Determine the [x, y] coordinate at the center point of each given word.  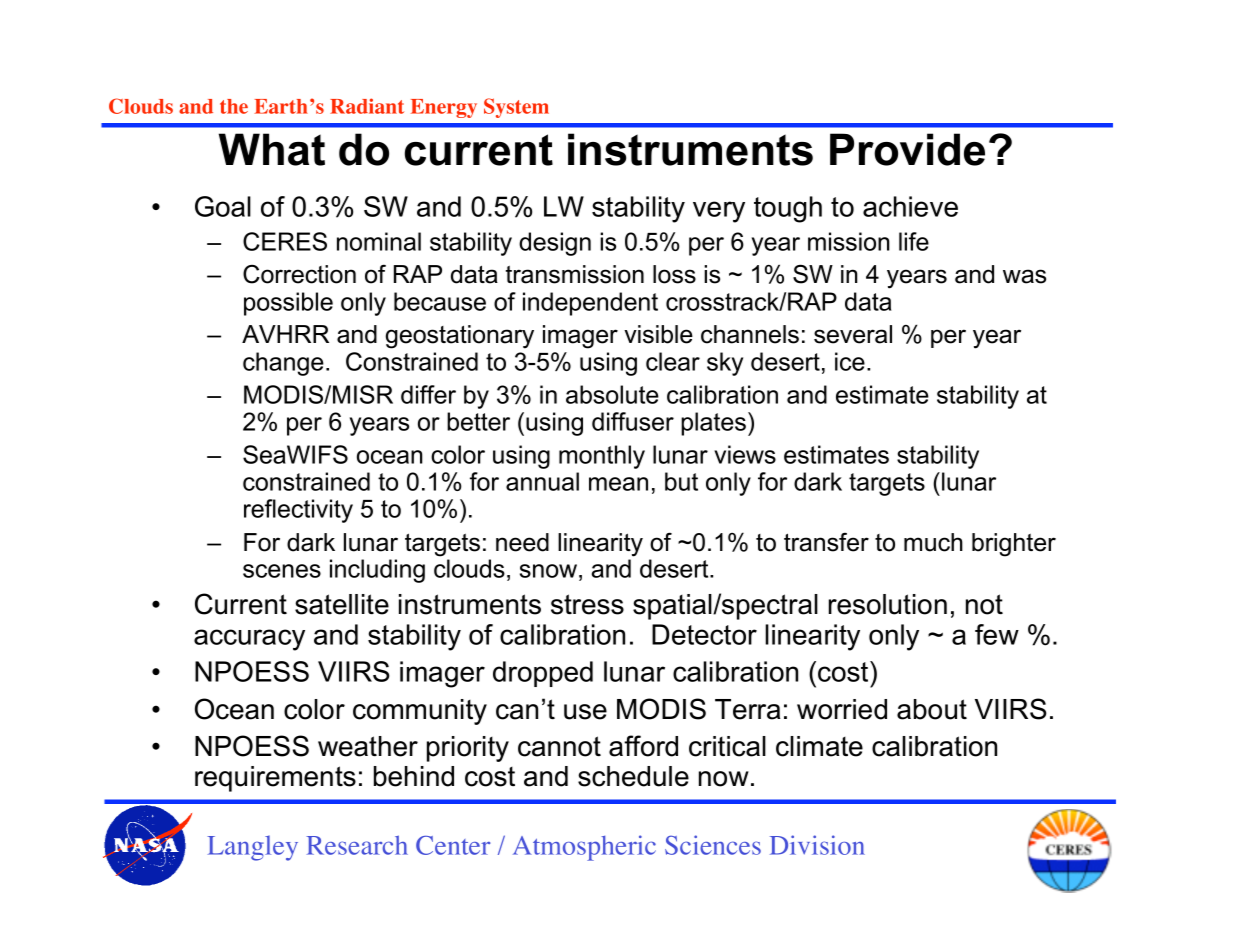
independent [590, 304]
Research [357, 845]
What [272, 149]
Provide [907, 149]
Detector [704, 634]
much [933, 542]
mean [618, 484]
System [516, 108]
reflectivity [298, 511]
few [997, 634]
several [853, 334]
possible [288, 304]
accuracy [249, 640]
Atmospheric [584, 848]
